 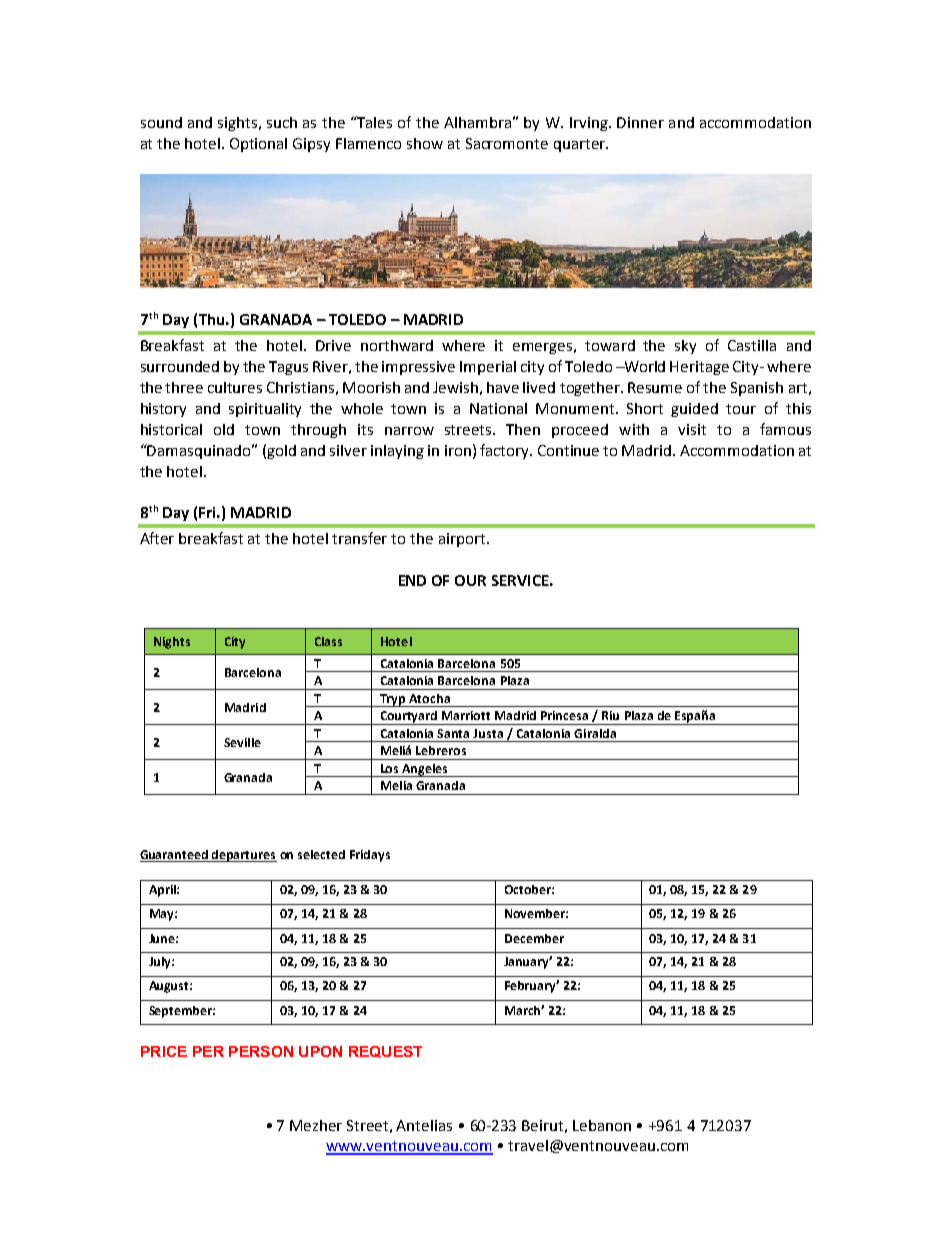 What do you see at coordinates (412, 580) in the screenshot?
I see `END` at bounding box center [412, 580].
